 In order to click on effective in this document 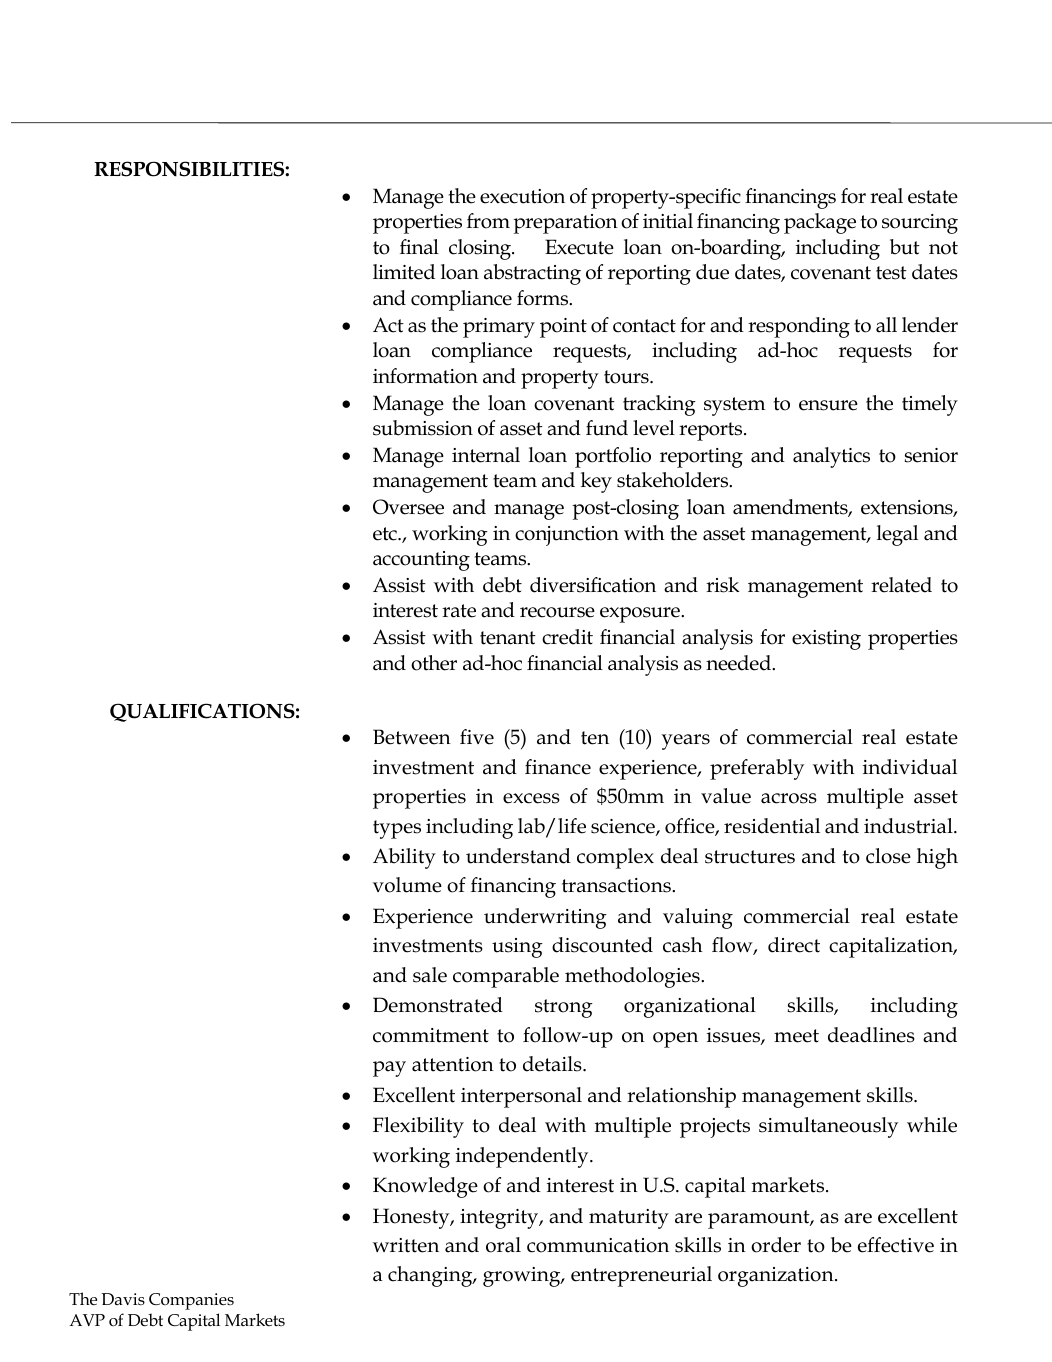, I will do `click(896, 1245)`.
